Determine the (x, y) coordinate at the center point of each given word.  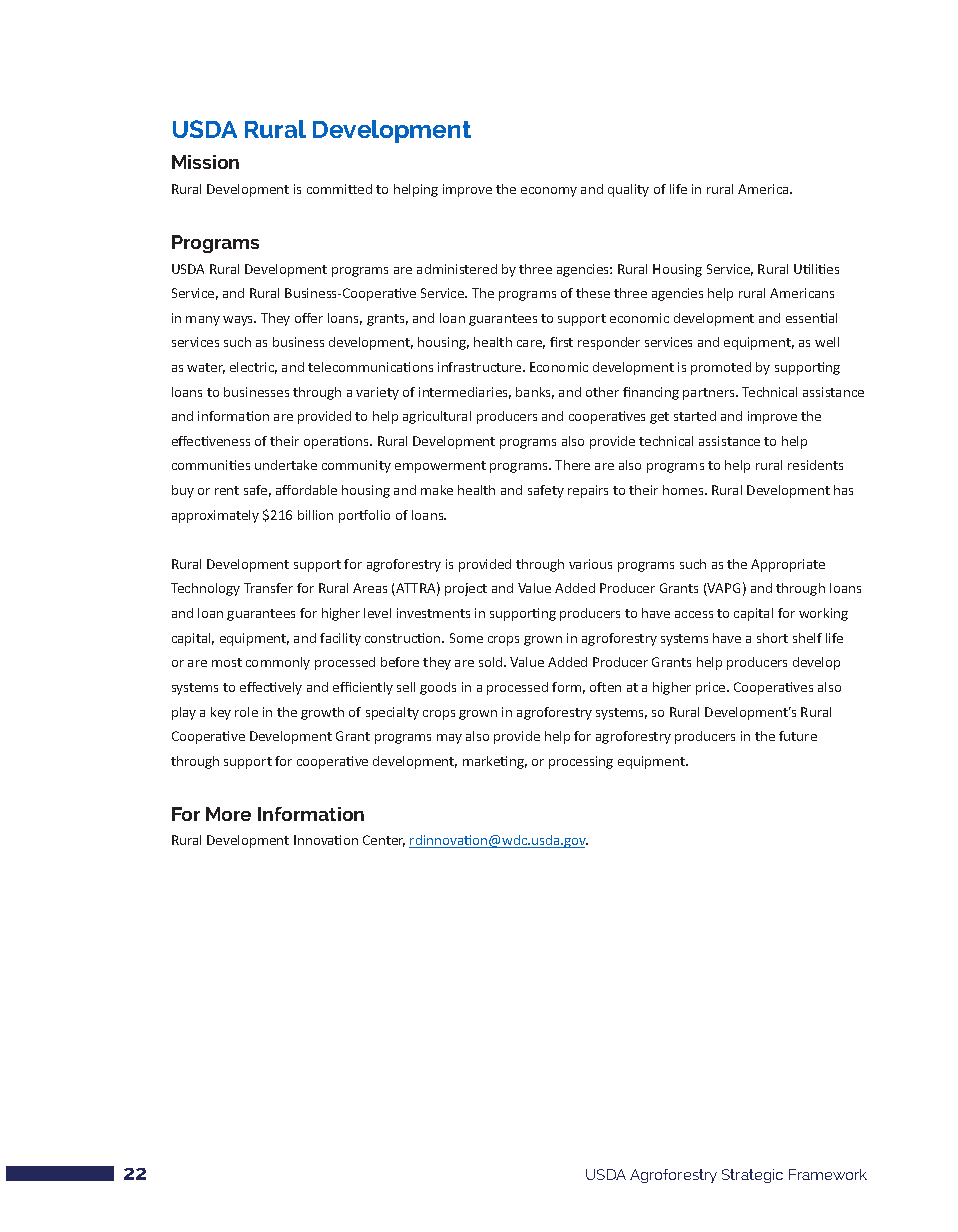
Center (384, 841)
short (772, 638)
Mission (205, 162)
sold (492, 662)
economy (549, 192)
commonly (278, 663)
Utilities (816, 269)
